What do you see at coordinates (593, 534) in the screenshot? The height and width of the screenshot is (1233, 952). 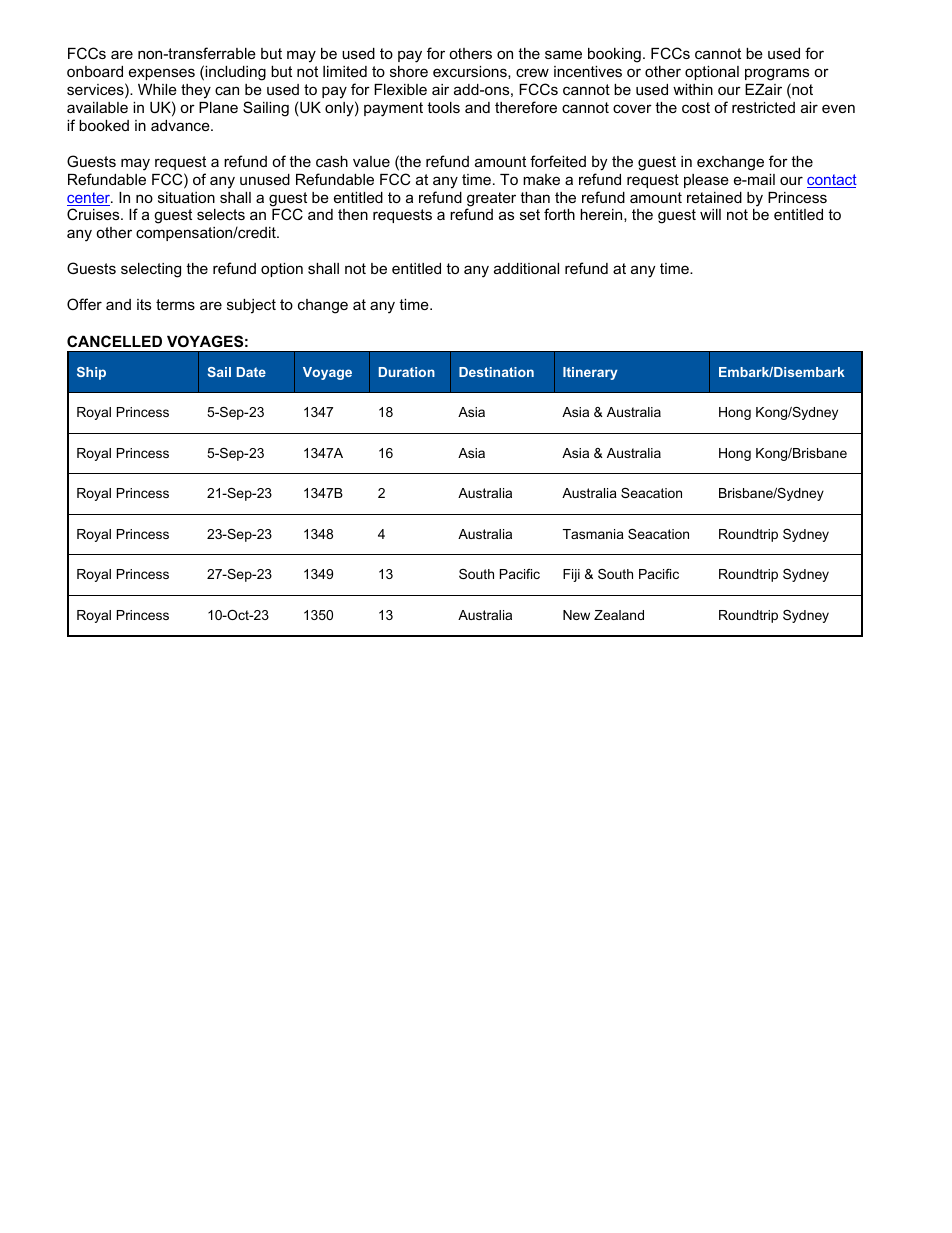 I see `Tasmania` at bounding box center [593, 534].
